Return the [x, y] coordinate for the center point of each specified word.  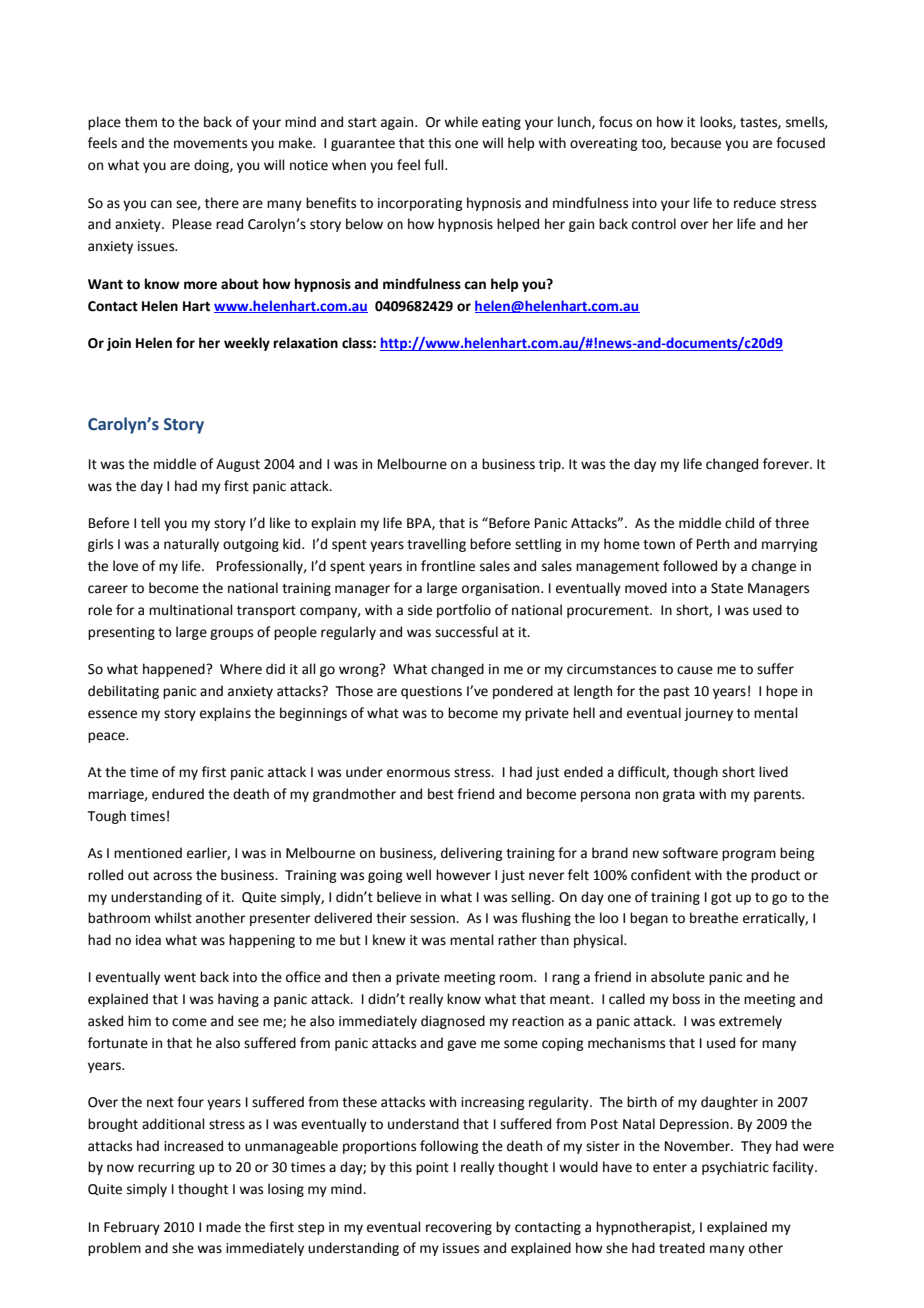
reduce [755, 203]
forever [787, 464]
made [223, 1227]
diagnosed [453, 1022]
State [727, 588]
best [441, 794]
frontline [448, 566]
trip [551, 465]
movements [210, 144]
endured [178, 794]
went [180, 978]
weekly [247, 344]
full [435, 165]
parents [778, 796]
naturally [191, 545]
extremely [750, 1022]
